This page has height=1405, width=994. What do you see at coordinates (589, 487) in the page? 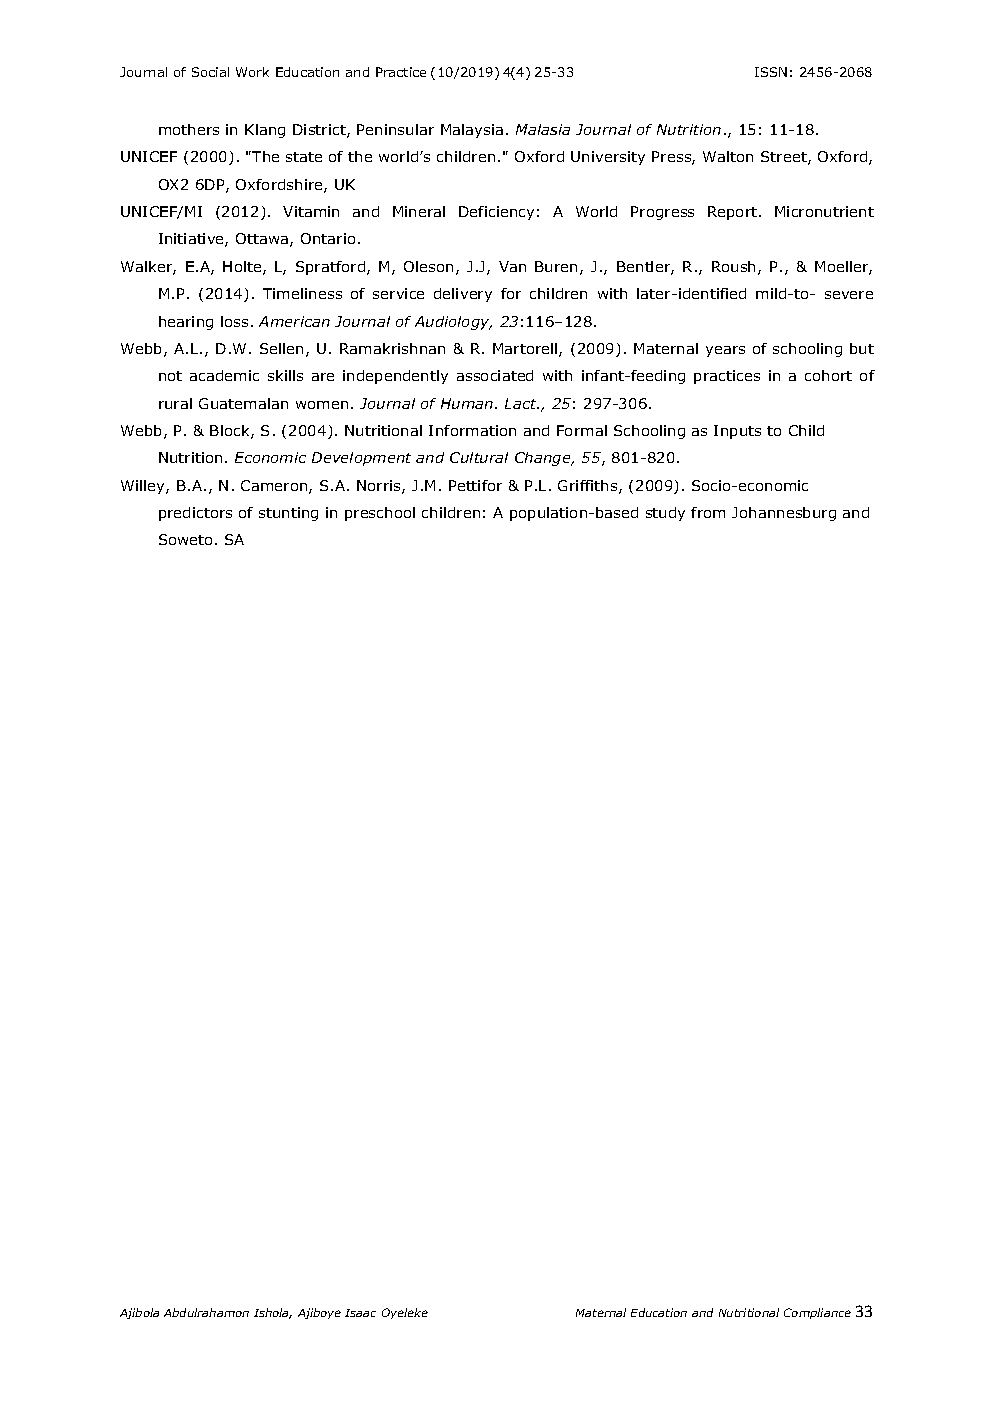
I see `Griffiths` at bounding box center [589, 487].
